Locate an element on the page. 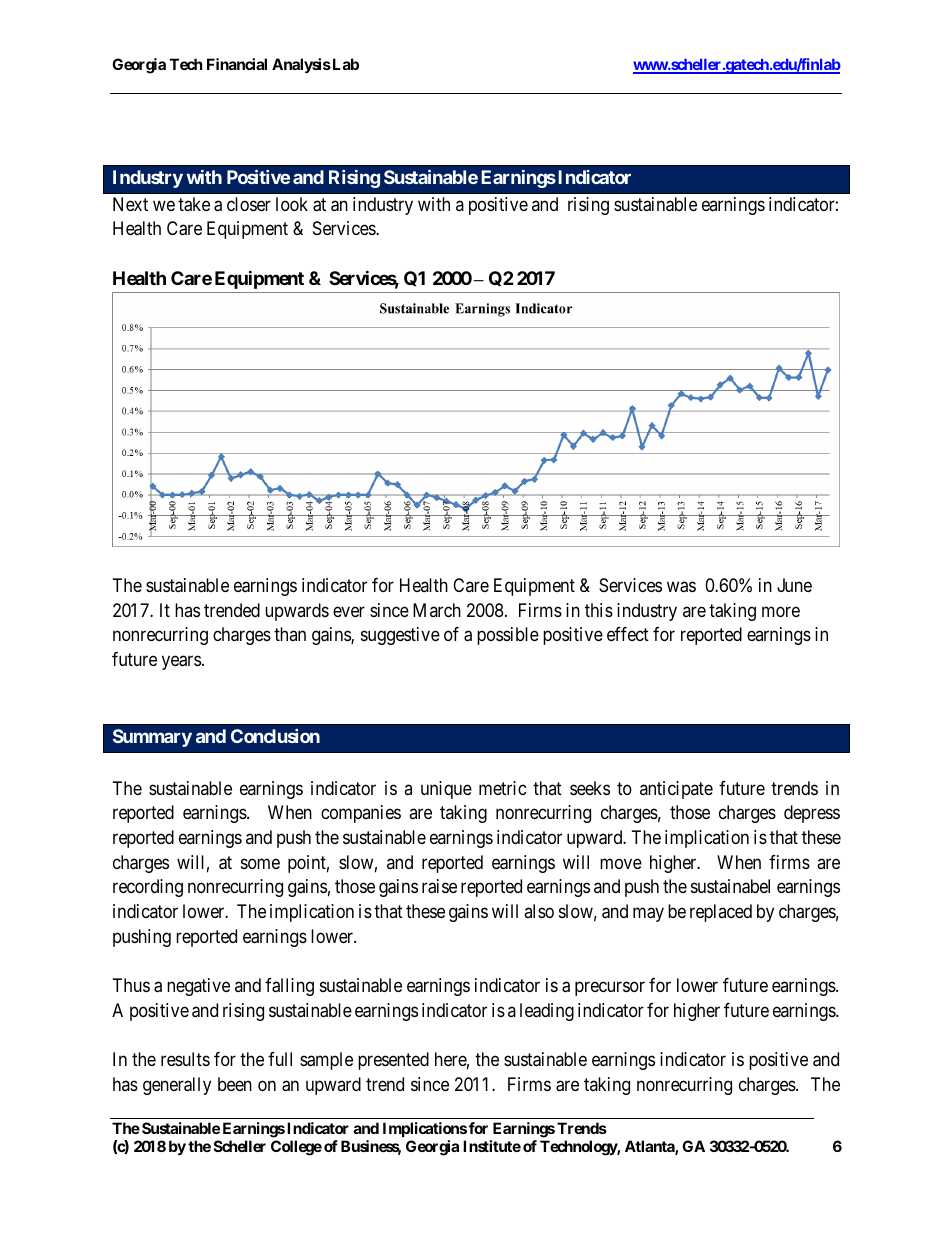  presented is located at coordinates (393, 1061).
